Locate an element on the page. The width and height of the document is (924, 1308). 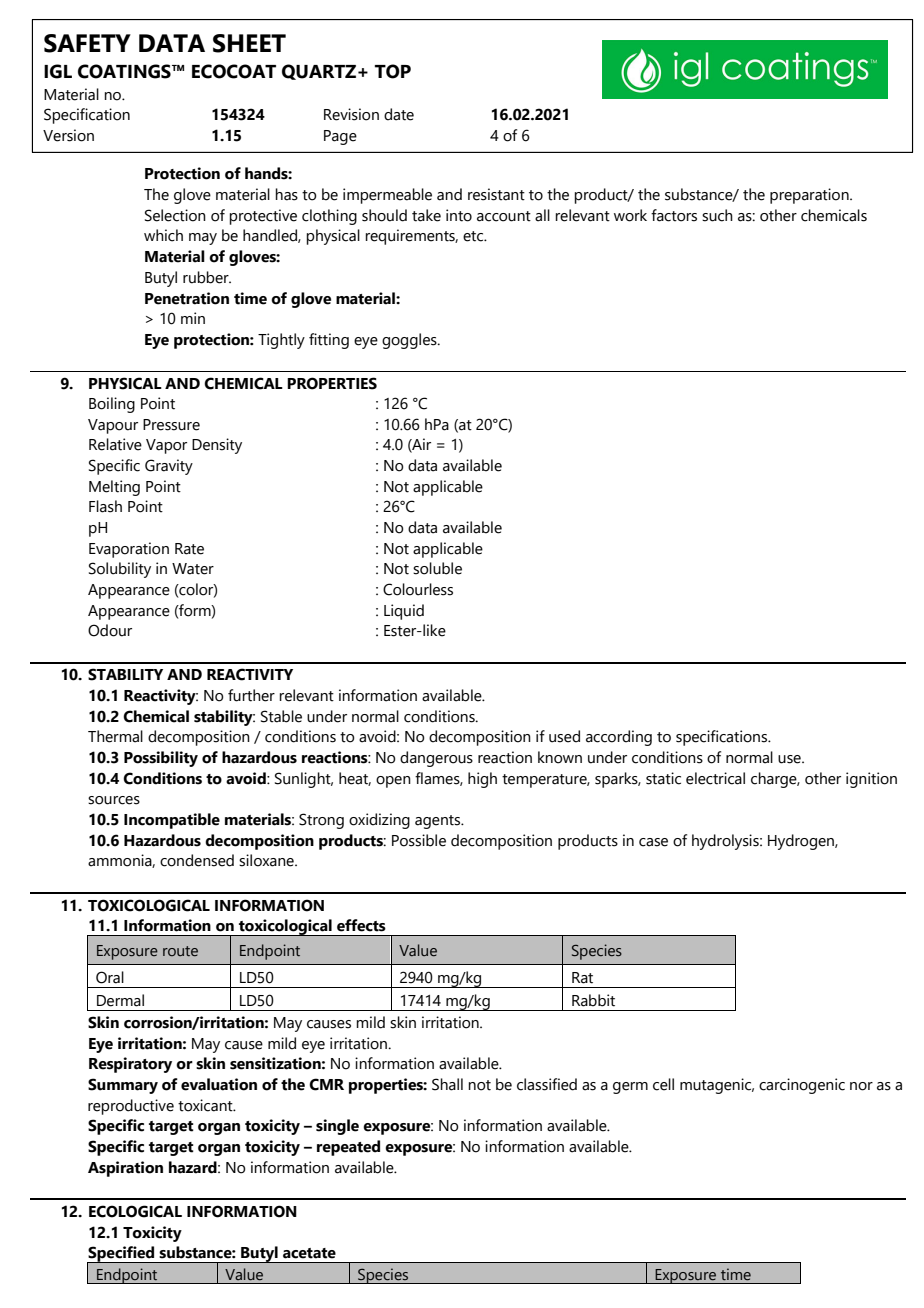
COATINGS is located at coordinates (125, 71).
